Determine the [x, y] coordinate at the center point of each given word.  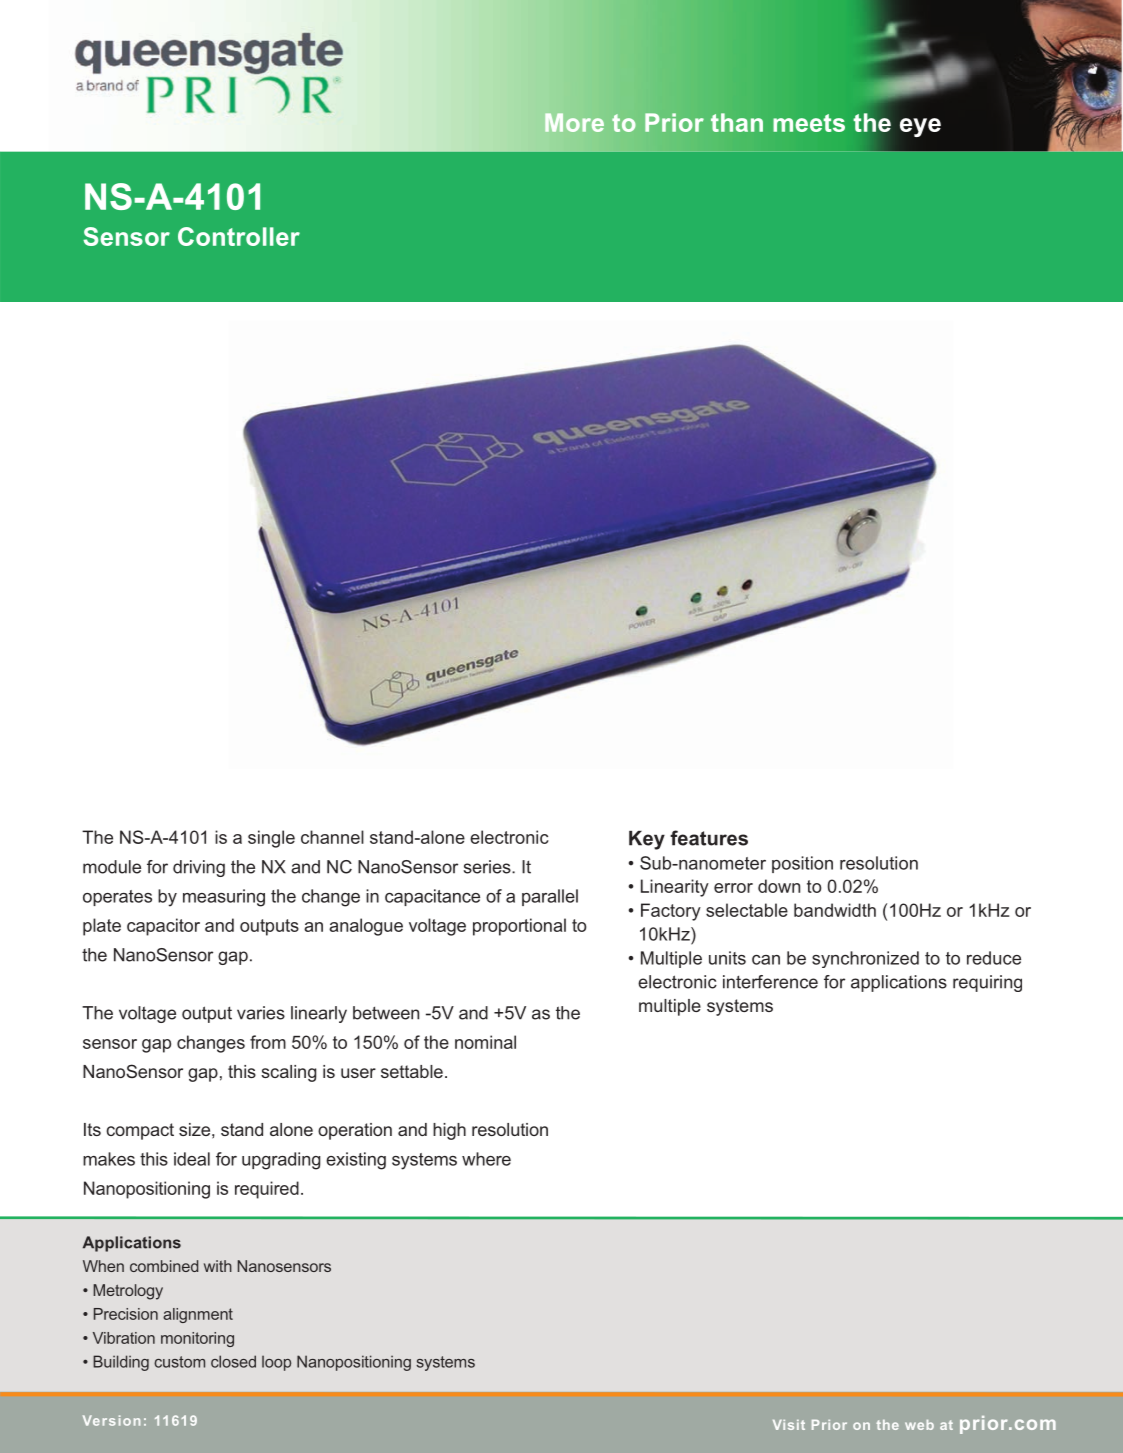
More [574, 122]
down [779, 886]
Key [647, 840]
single [271, 839]
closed [233, 1361]
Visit [789, 1425]
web [919, 1425]
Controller [239, 236]
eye [920, 127]
